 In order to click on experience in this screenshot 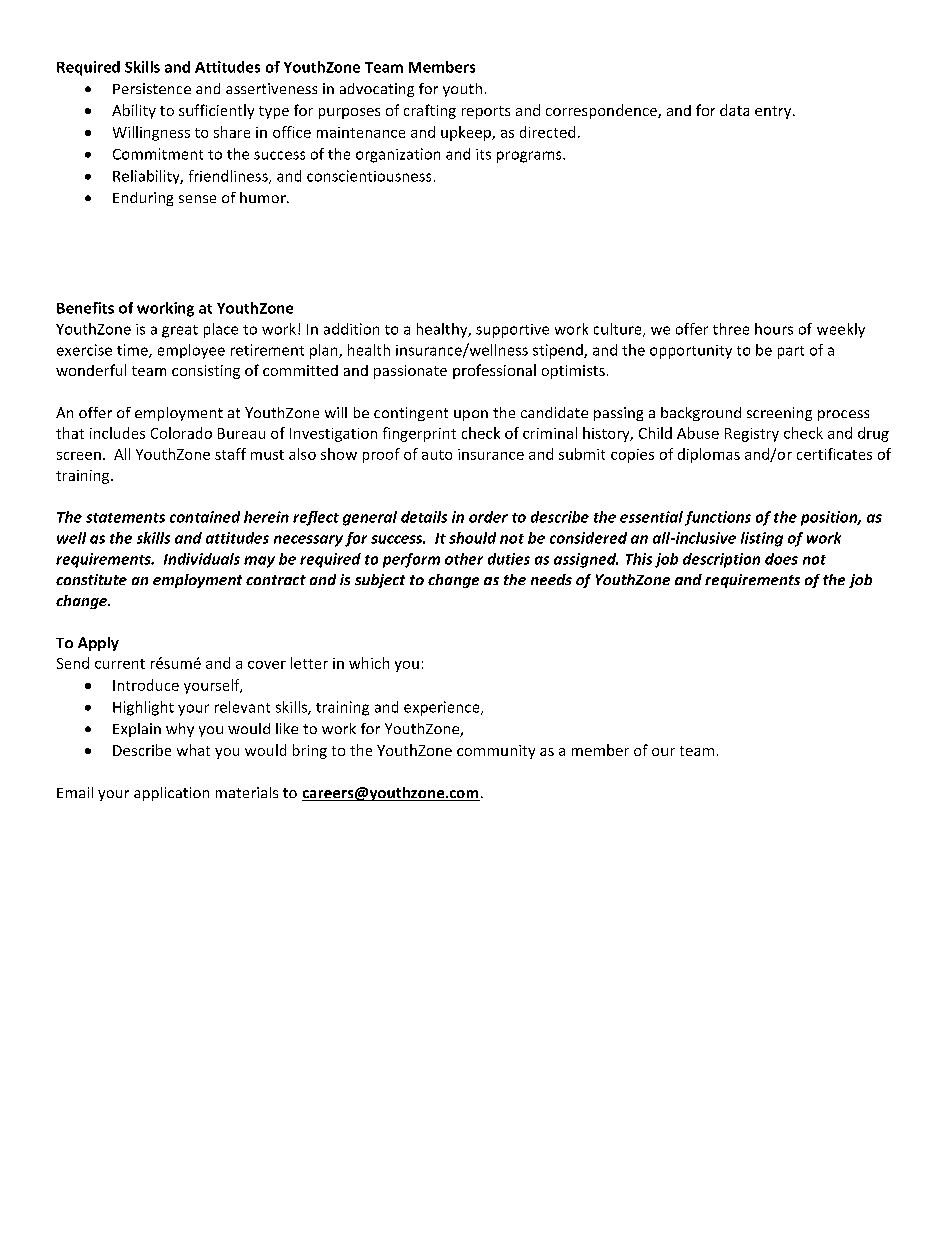, I will do `click(443, 708)`.
